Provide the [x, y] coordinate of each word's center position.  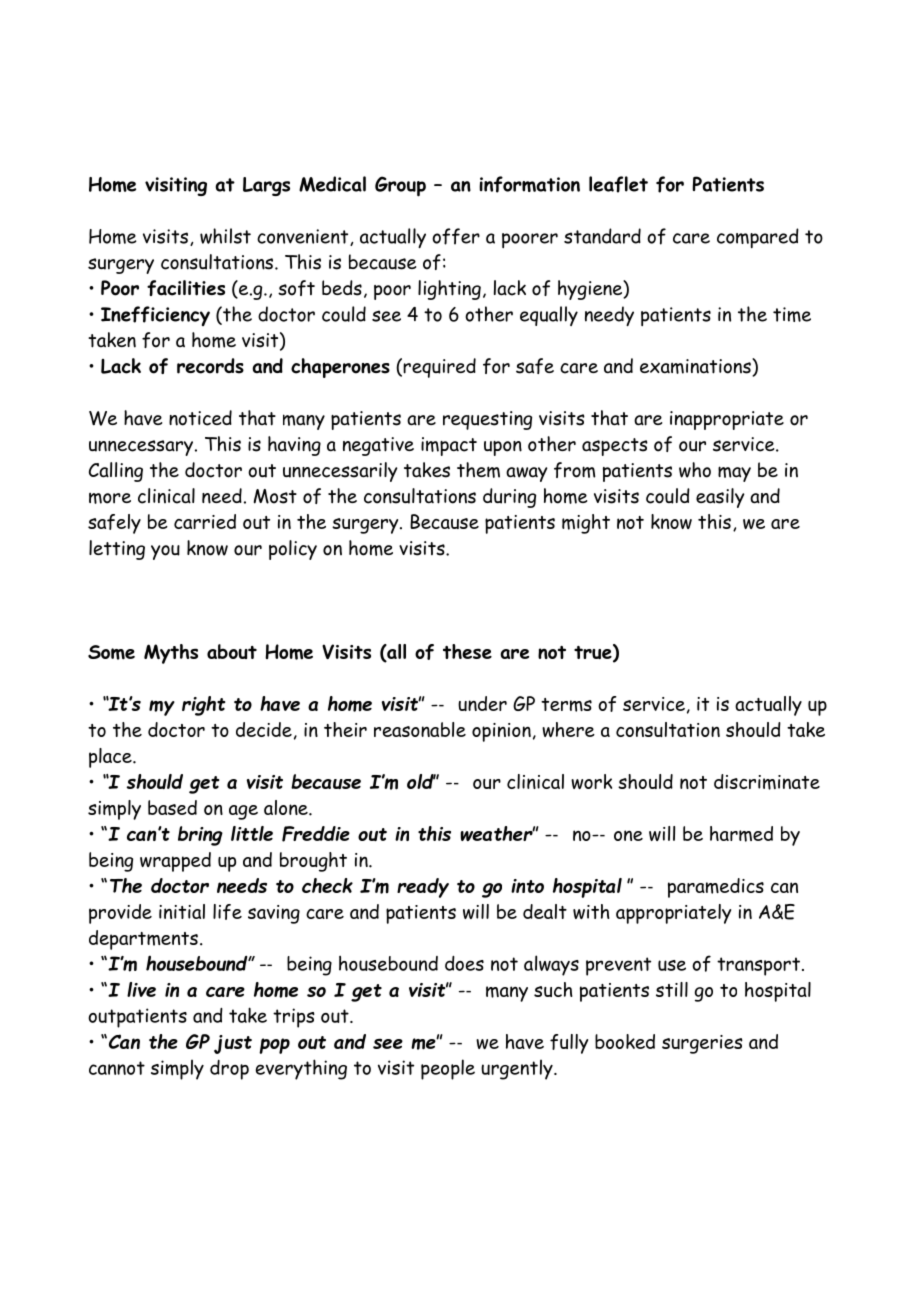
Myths [171, 654]
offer [456, 236]
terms [566, 705]
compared [758, 238]
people [448, 1069]
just [233, 1044]
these [467, 651]
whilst [225, 236]
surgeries [702, 1044]
